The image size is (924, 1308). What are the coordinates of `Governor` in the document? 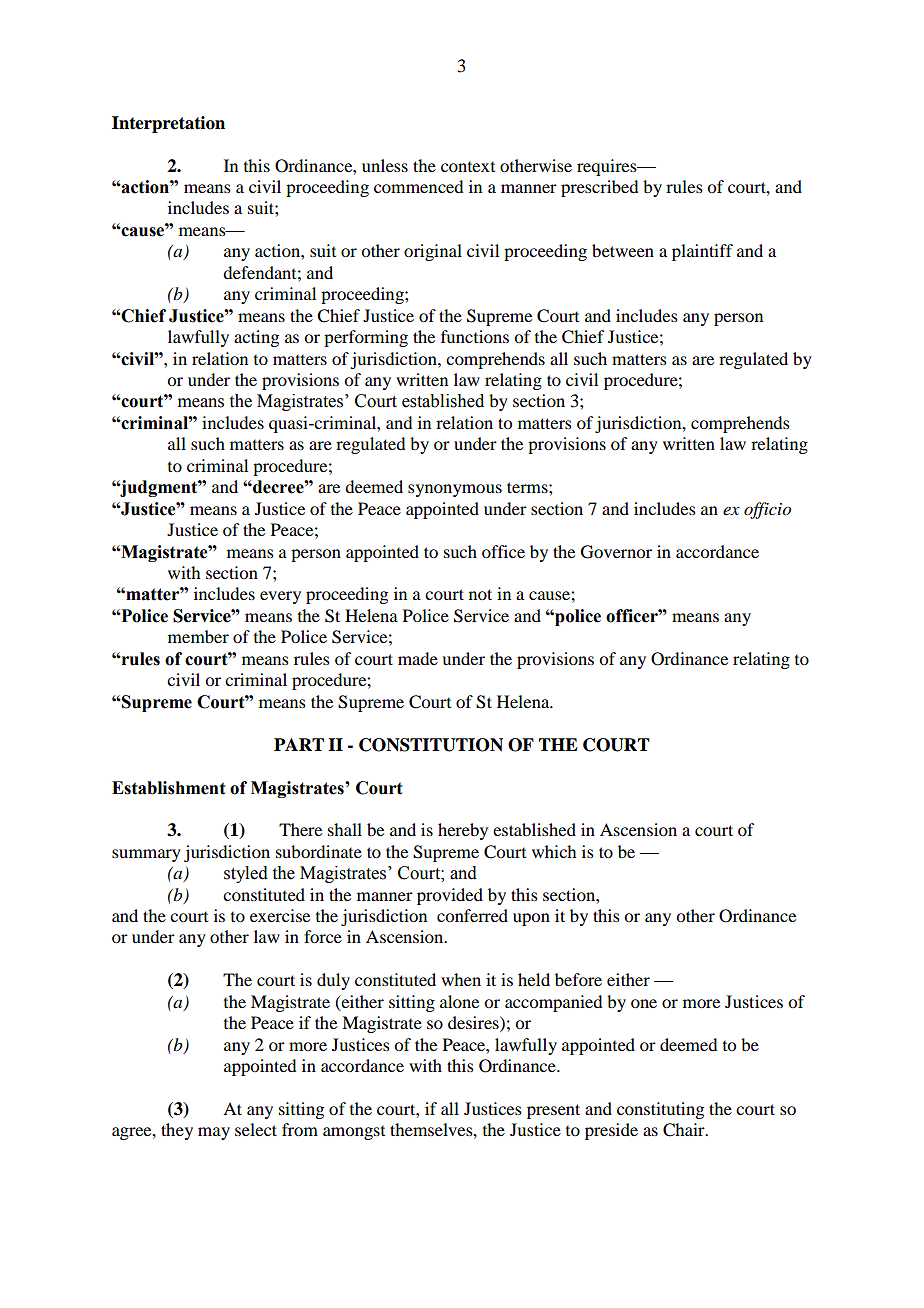 It's located at (616, 552).
